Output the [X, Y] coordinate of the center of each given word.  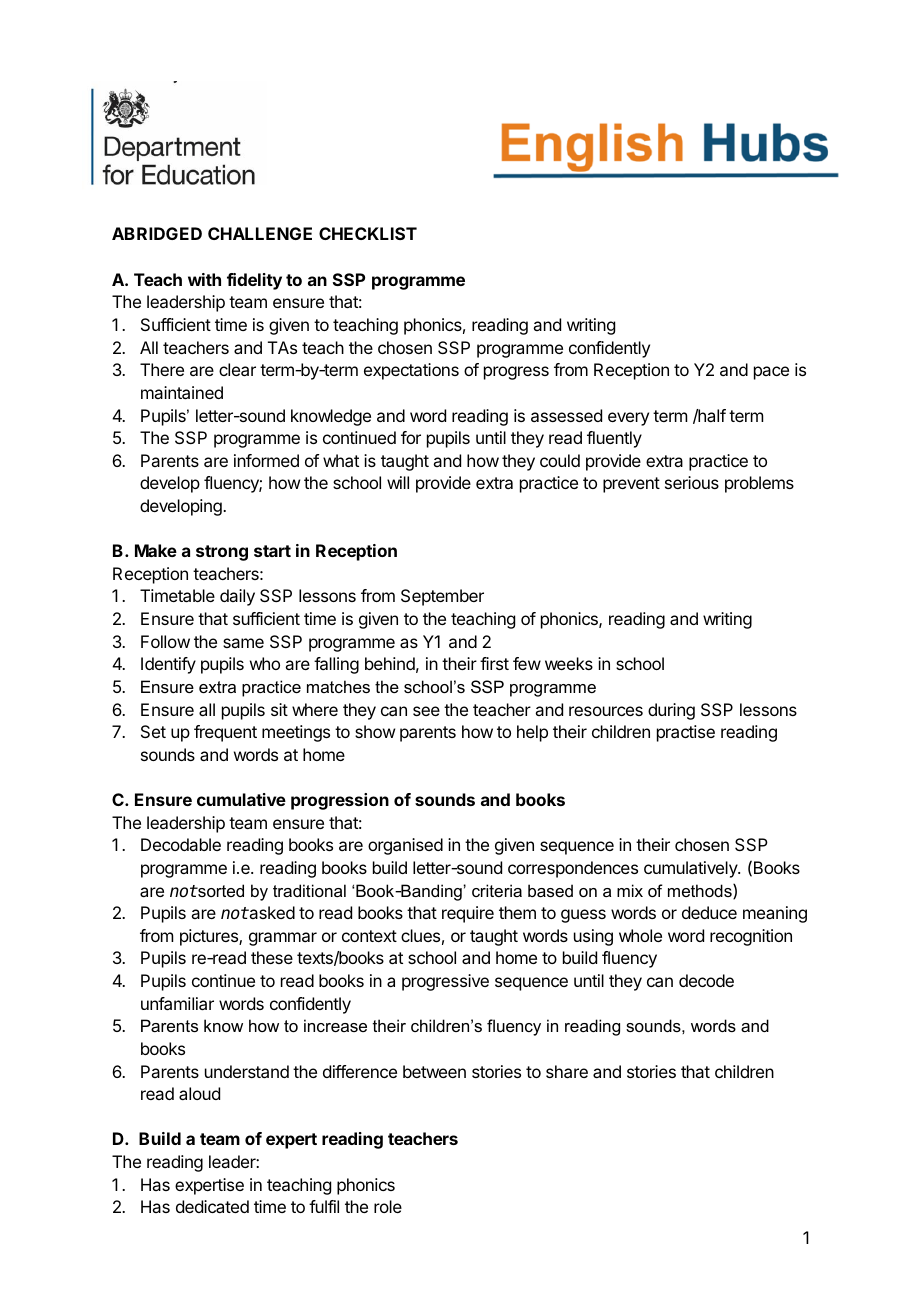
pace [771, 373]
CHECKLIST [368, 233]
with [204, 279]
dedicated [212, 1206]
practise [686, 733]
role [388, 1206]
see [426, 711]
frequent [225, 733]
